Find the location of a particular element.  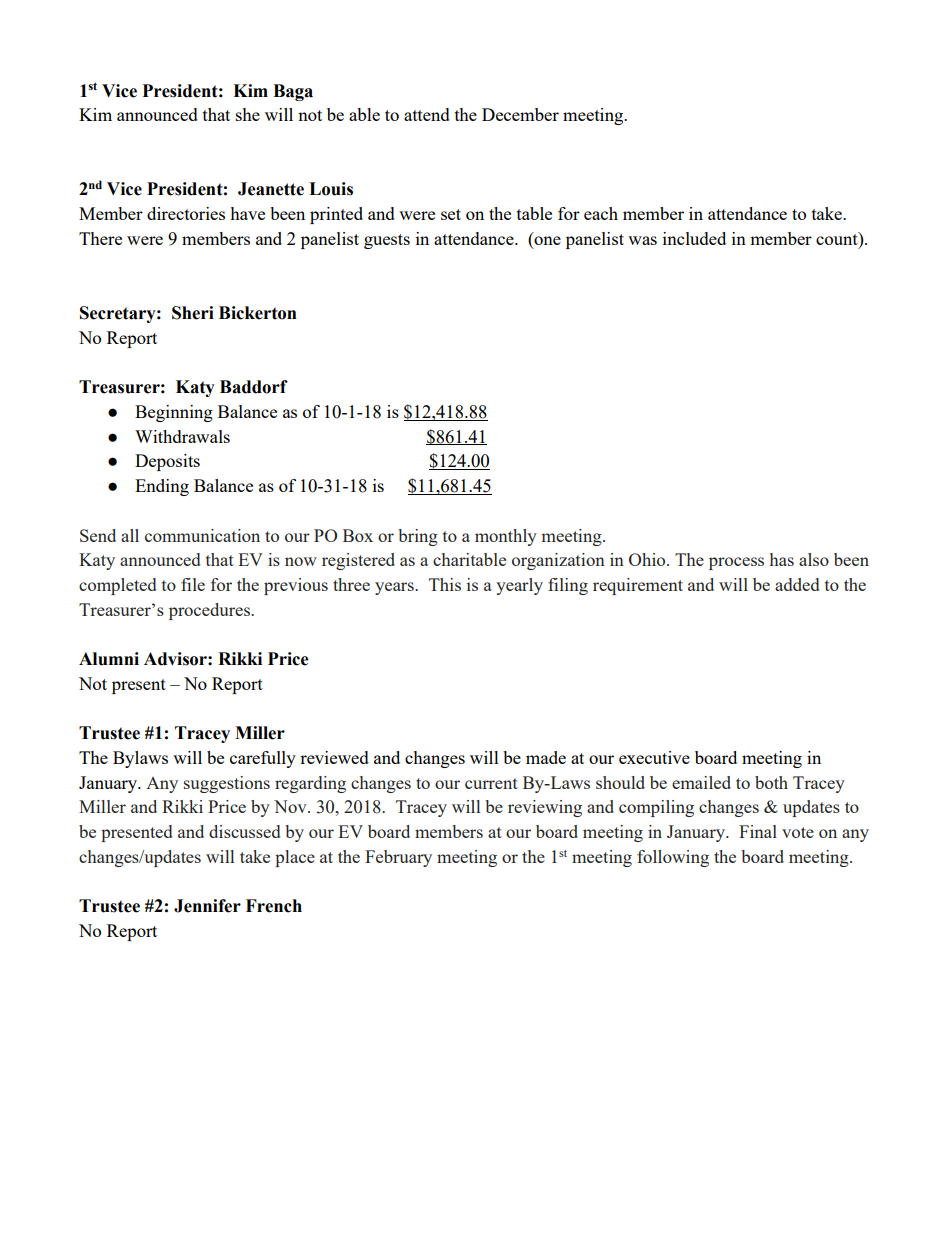

executive is located at coordinates (654, 757).
